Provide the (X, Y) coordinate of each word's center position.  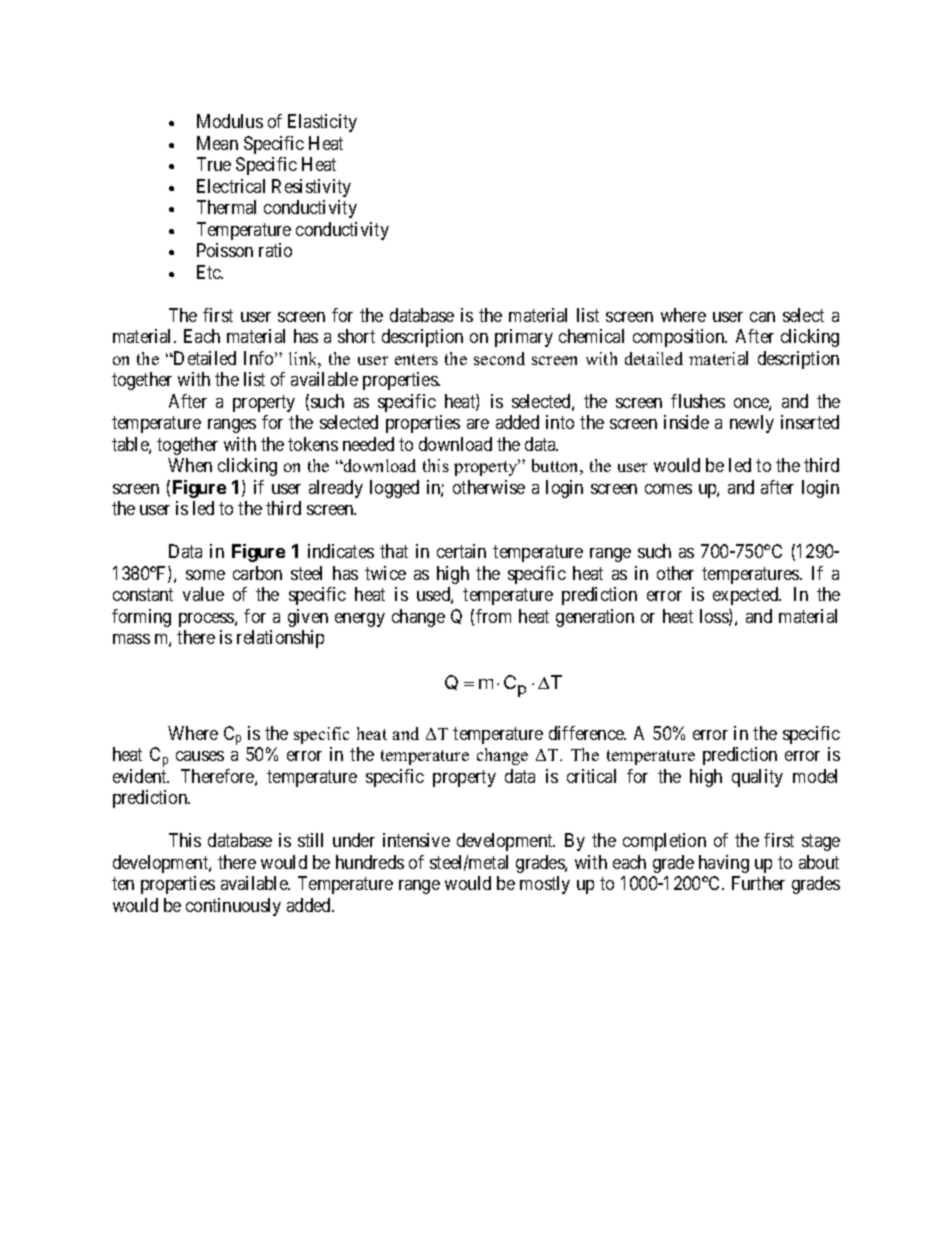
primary (524, 338)
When (190, 465)
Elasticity (322, 123)
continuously (233, 907)
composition (680, 338)
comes (668, 489)
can (762, 317)
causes (200, 756)
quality (757, 778)
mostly (545, 885)
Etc (210, 272)
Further (758, 883)
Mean (217, 143)
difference (587, 733)
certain (461, 551)
